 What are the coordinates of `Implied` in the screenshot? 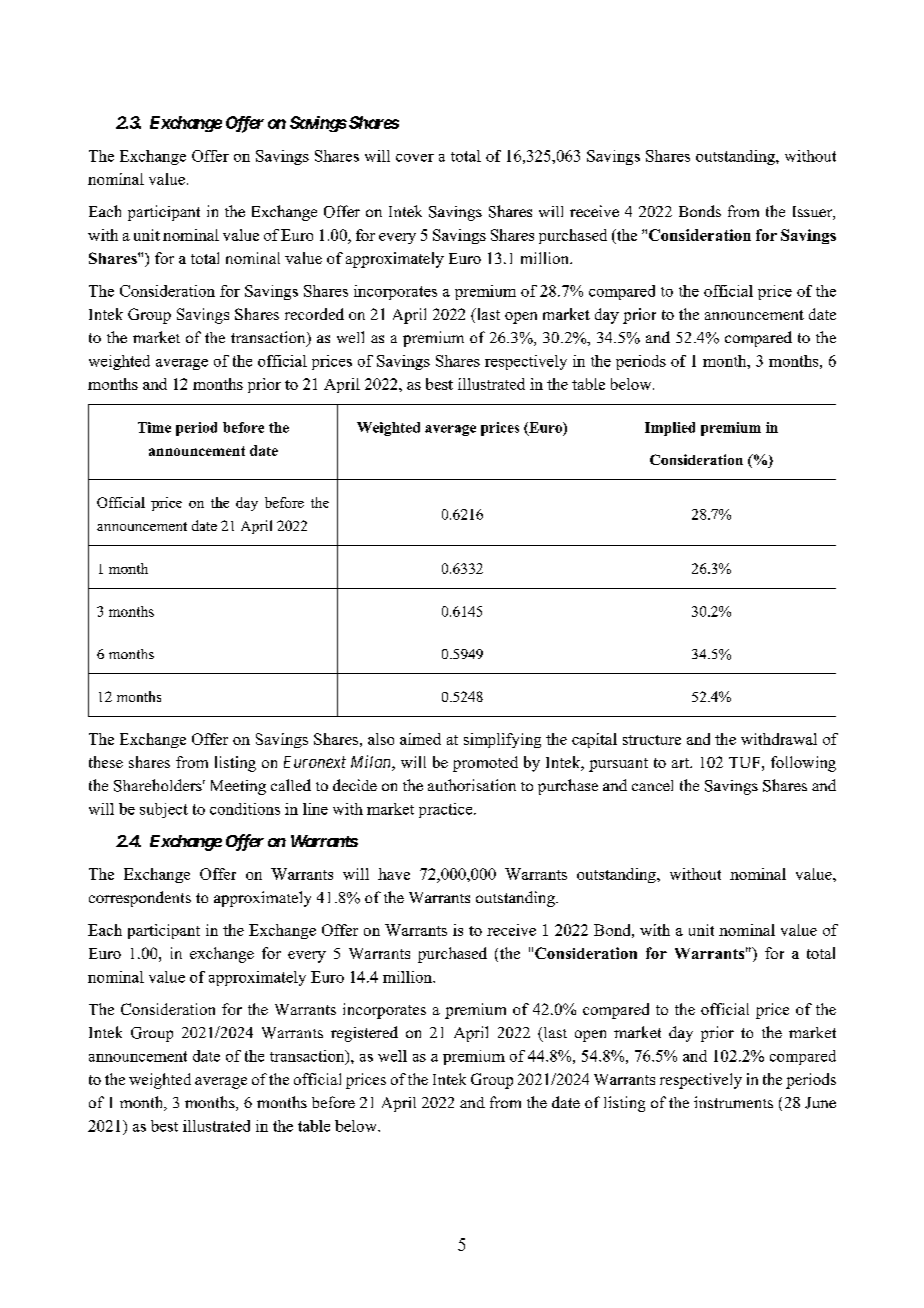 It's located at (670, 429).
